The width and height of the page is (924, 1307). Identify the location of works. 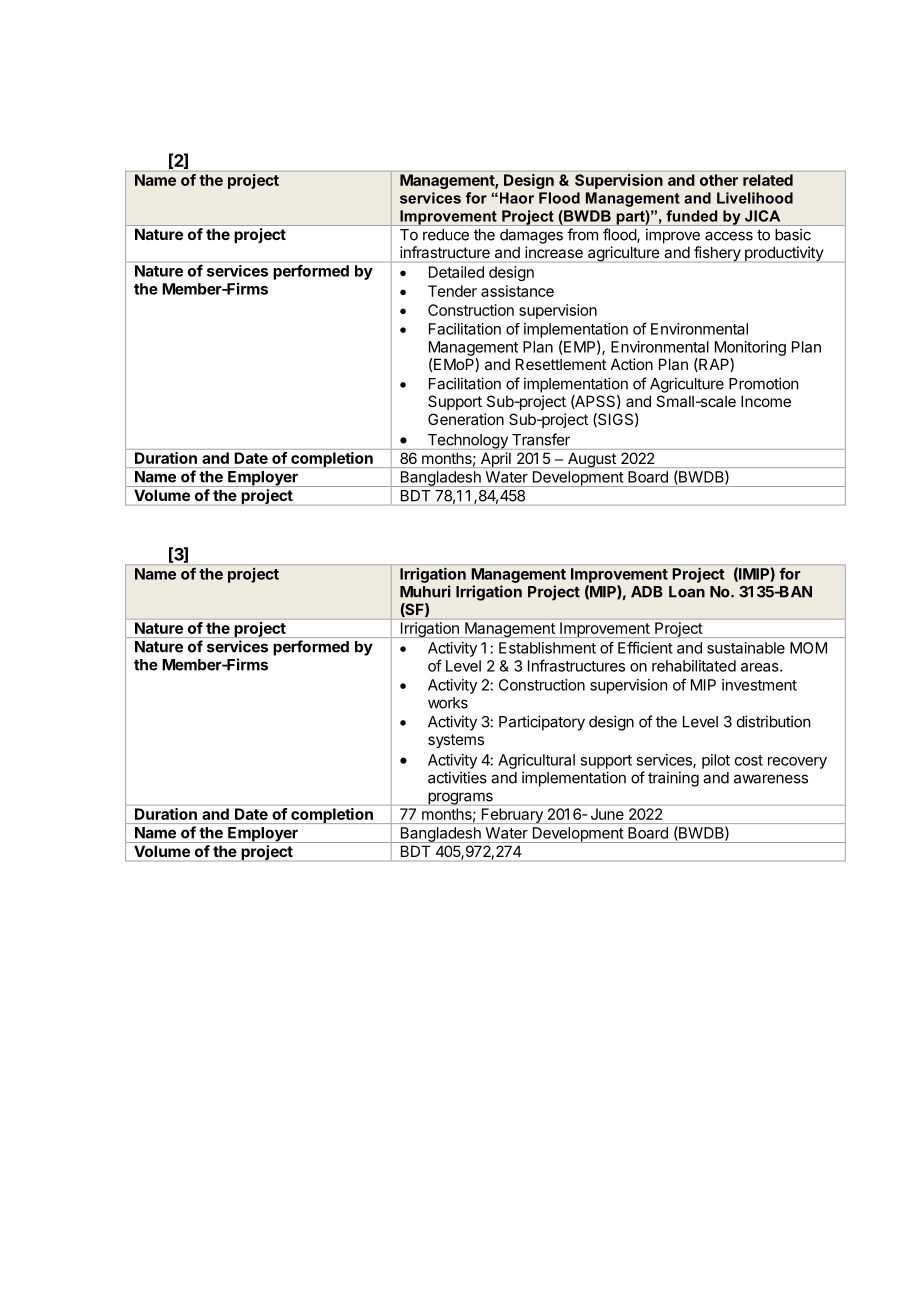
(448, 703).
